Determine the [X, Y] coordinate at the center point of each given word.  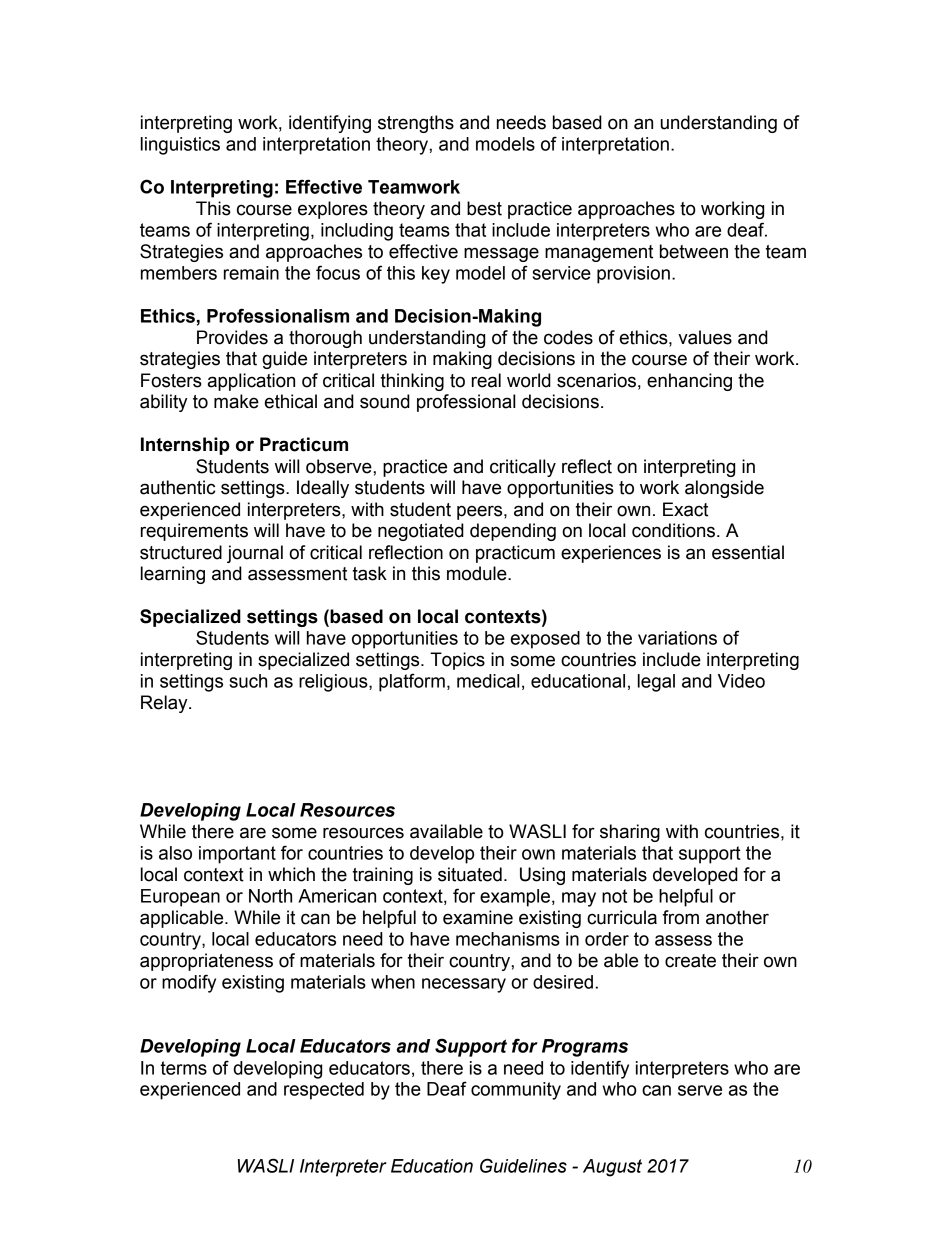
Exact [685, 509]
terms [183, 1068]
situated [470, 874]
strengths [416, 124]
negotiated [421, 532]
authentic [177, 487]
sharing [630, 833]
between [694, 251]
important [237, 855]
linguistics [180, 146]
